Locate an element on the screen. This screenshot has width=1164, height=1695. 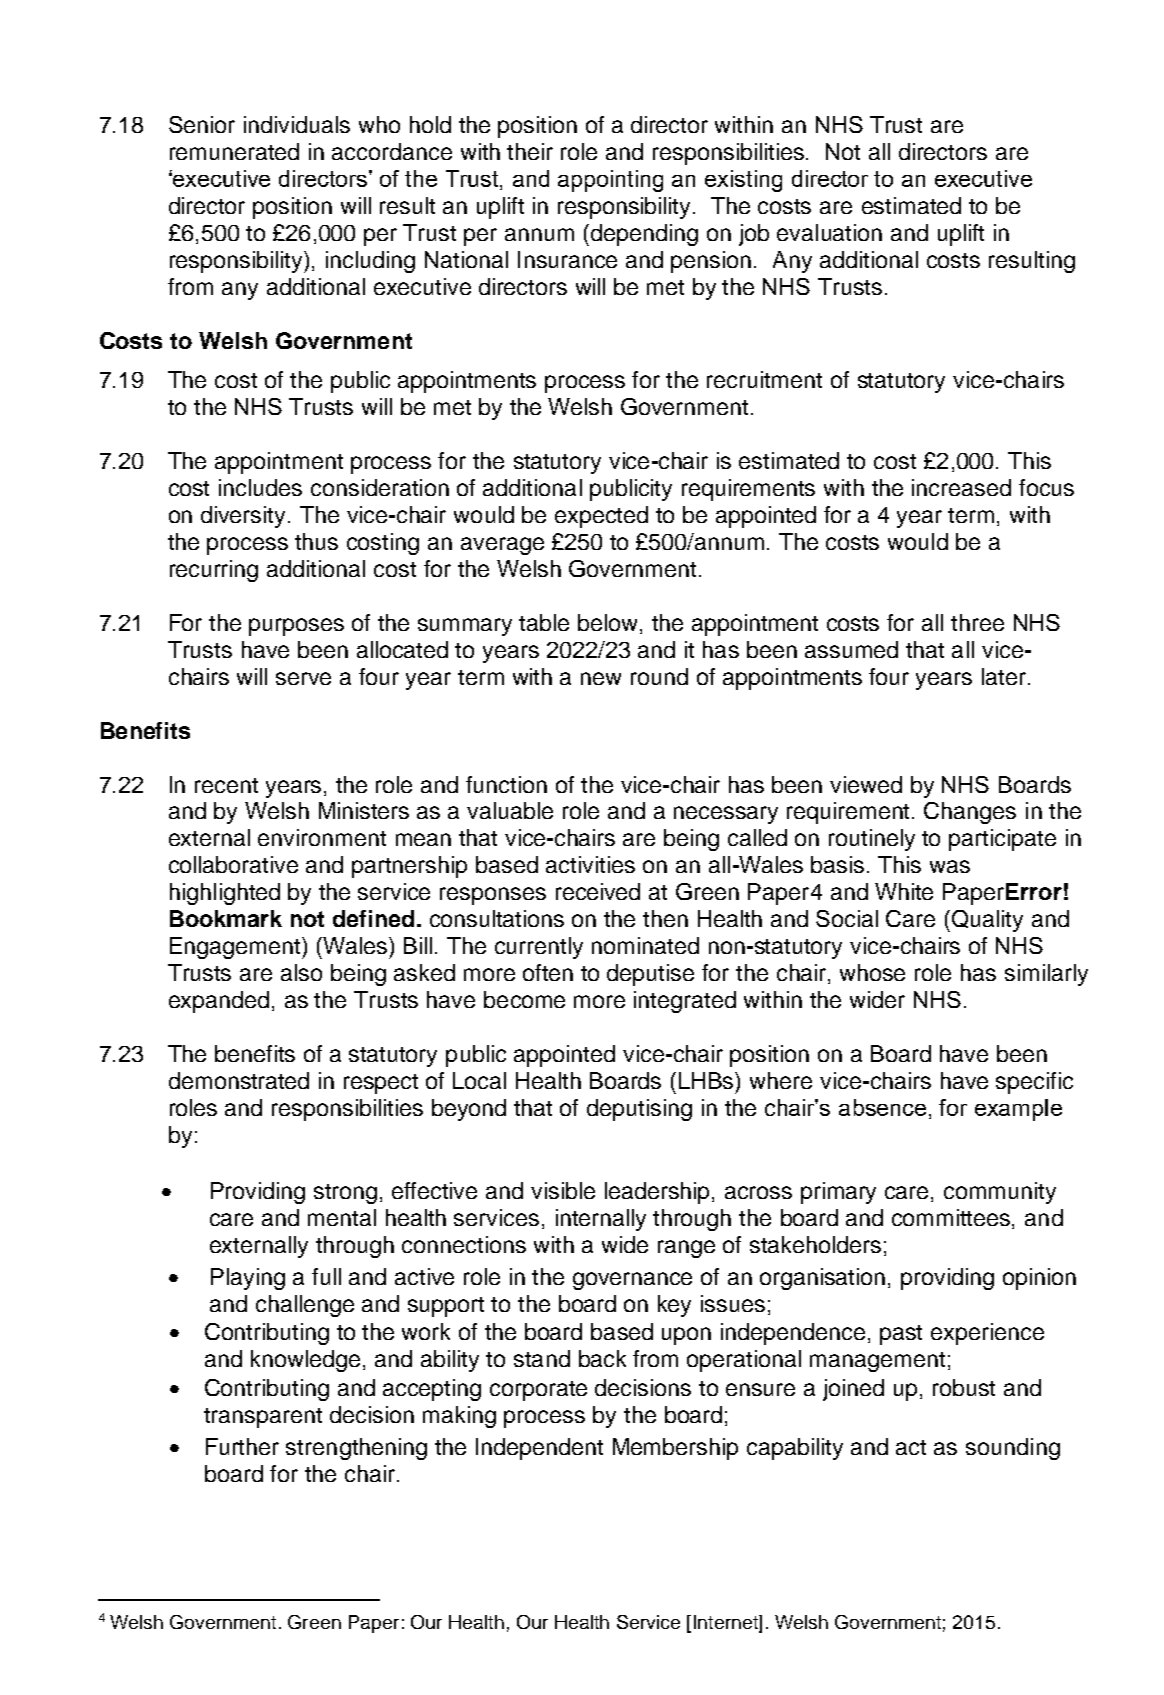
back is located at coordinates (602, 1358).
